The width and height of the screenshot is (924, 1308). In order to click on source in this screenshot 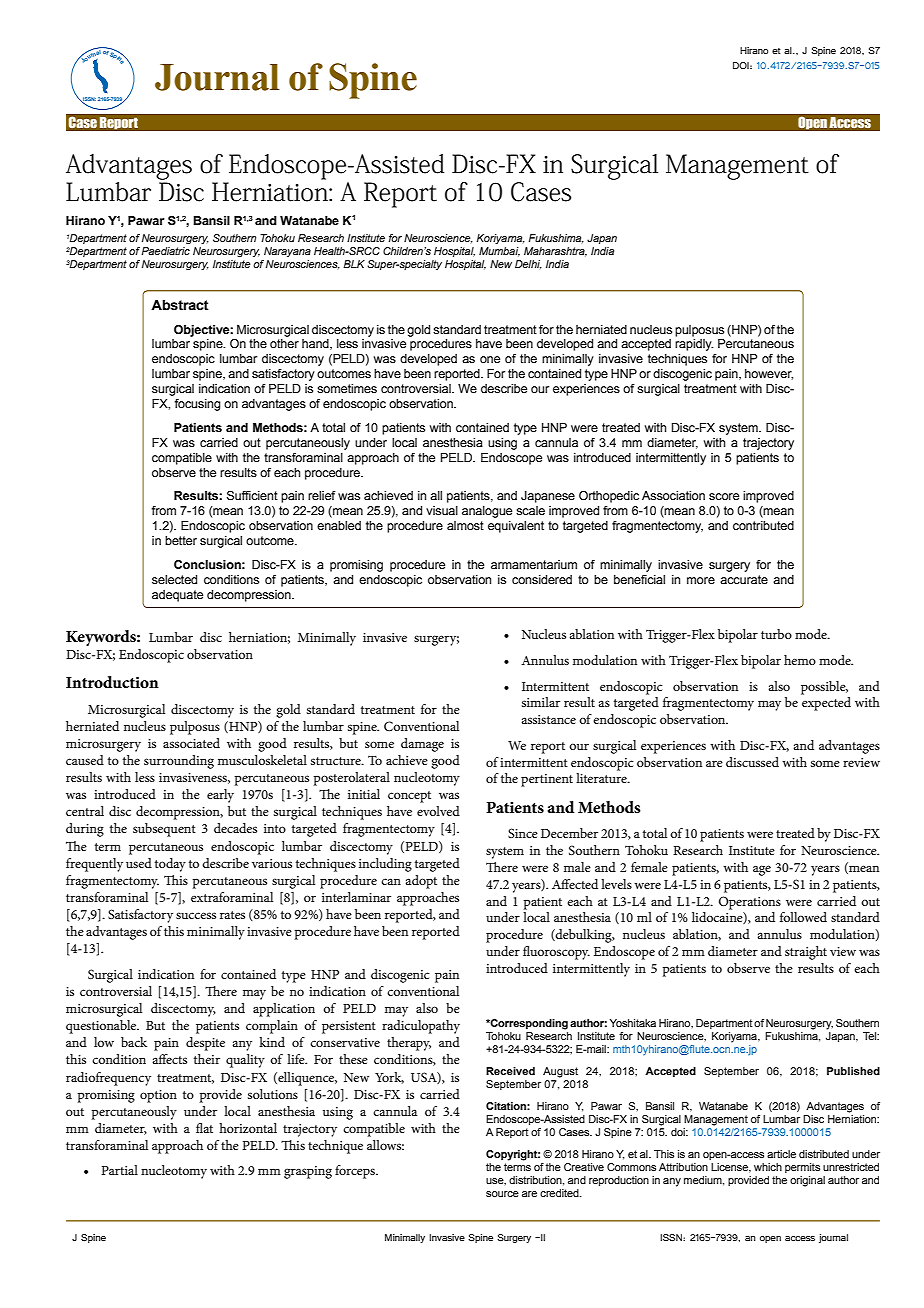, I will do `click(502, 1194)`.
